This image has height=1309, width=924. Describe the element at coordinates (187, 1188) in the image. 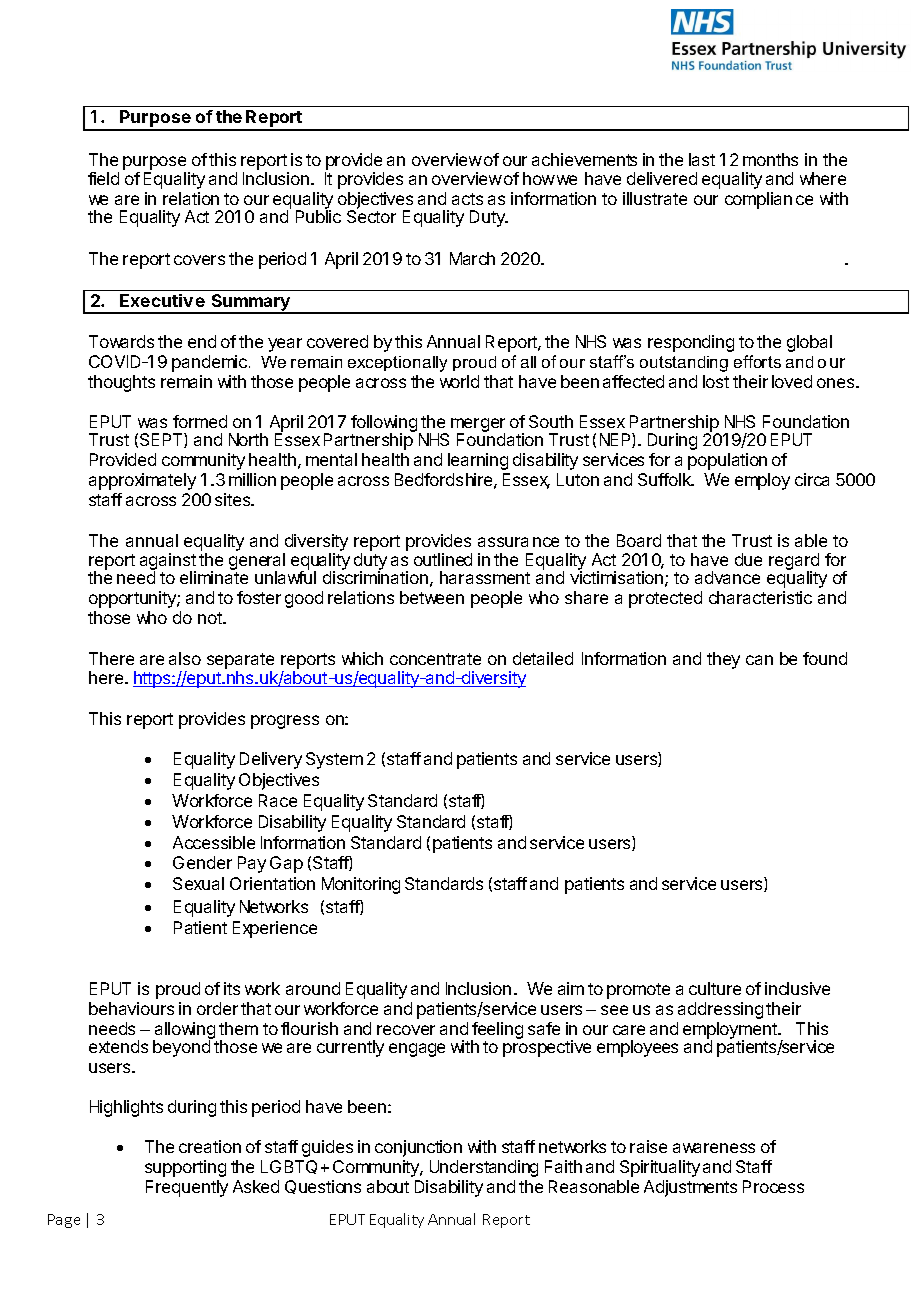

I see `Frequently` at that location.
